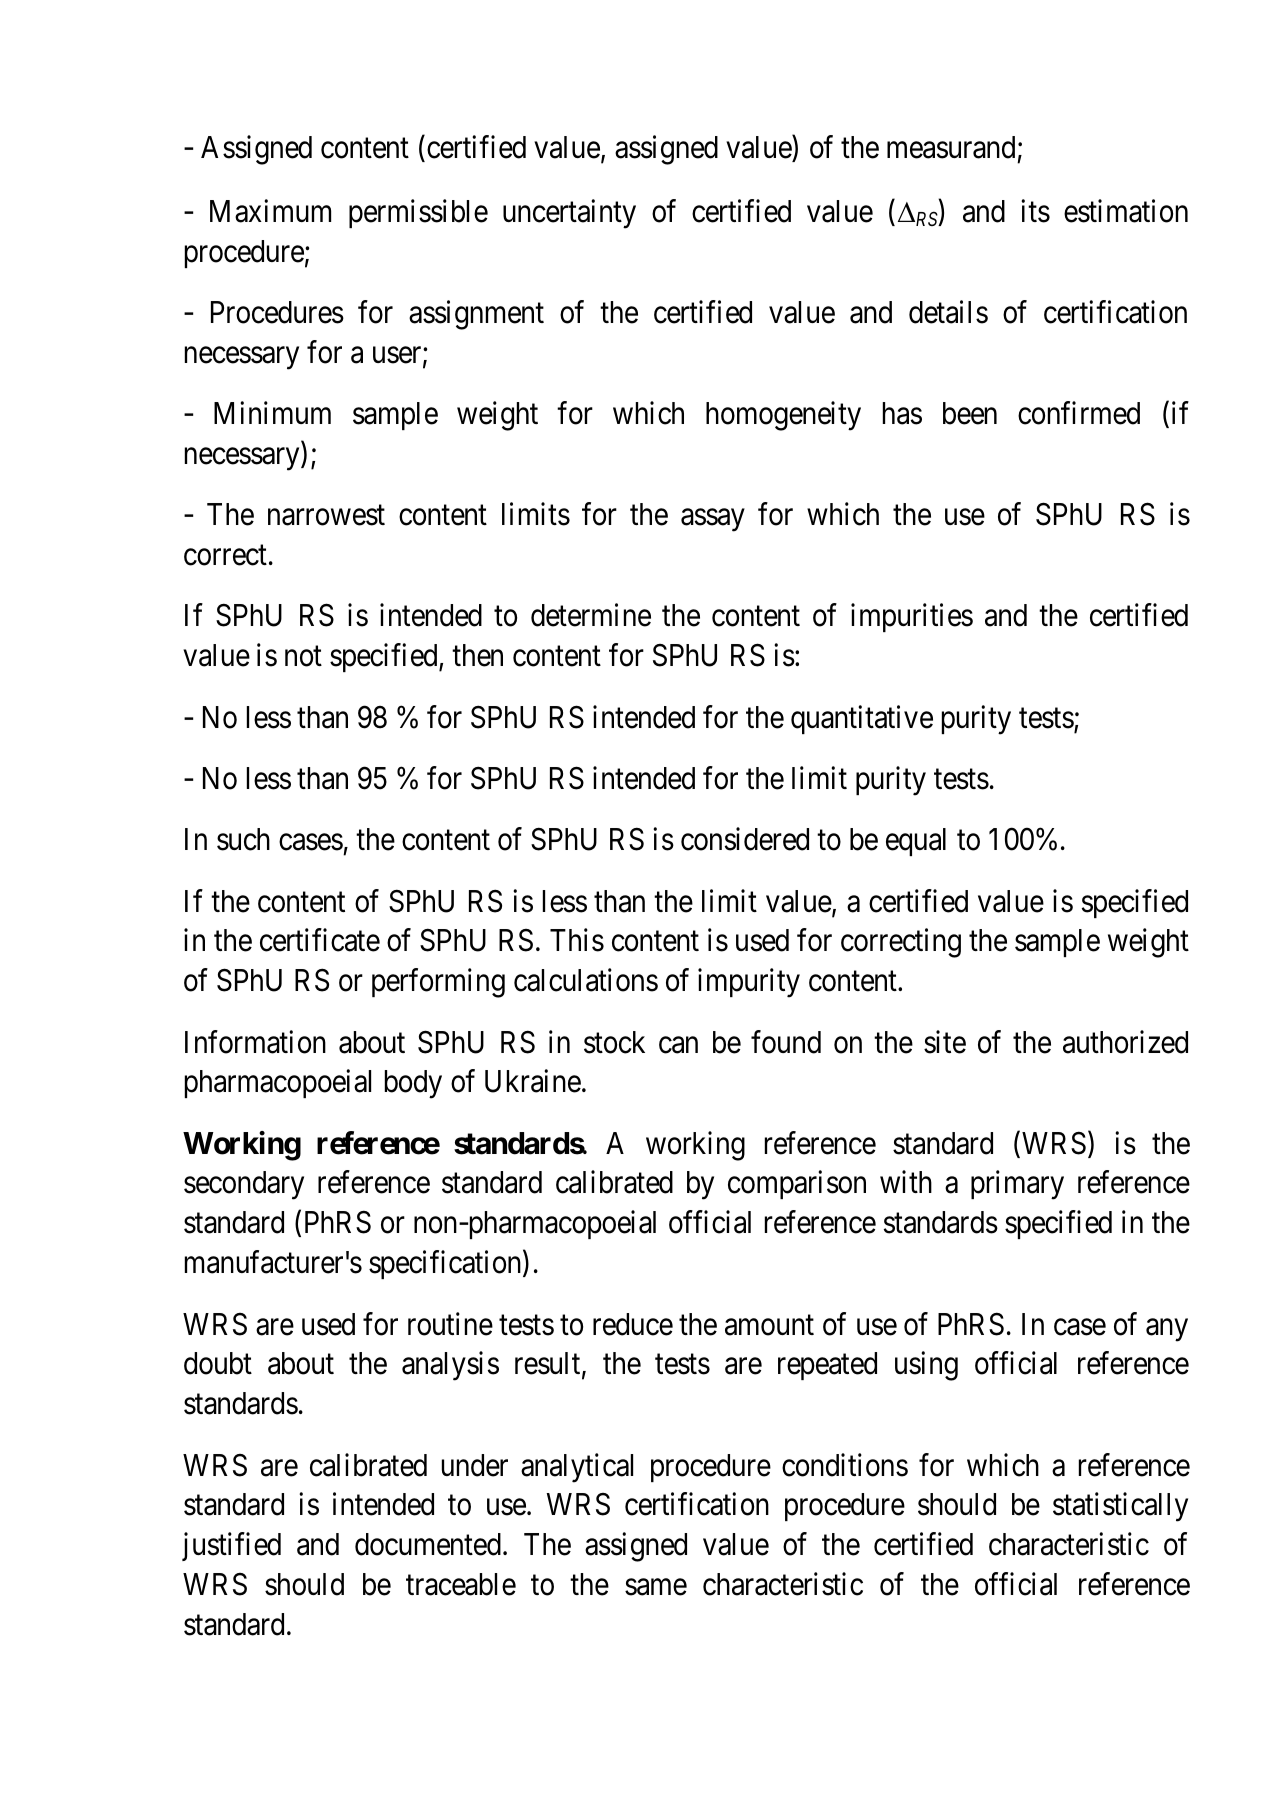 The height and width of the page is (1811, 1280). Describe the element at coordinates (713, 520) in the page. I see `assay` at that location.
